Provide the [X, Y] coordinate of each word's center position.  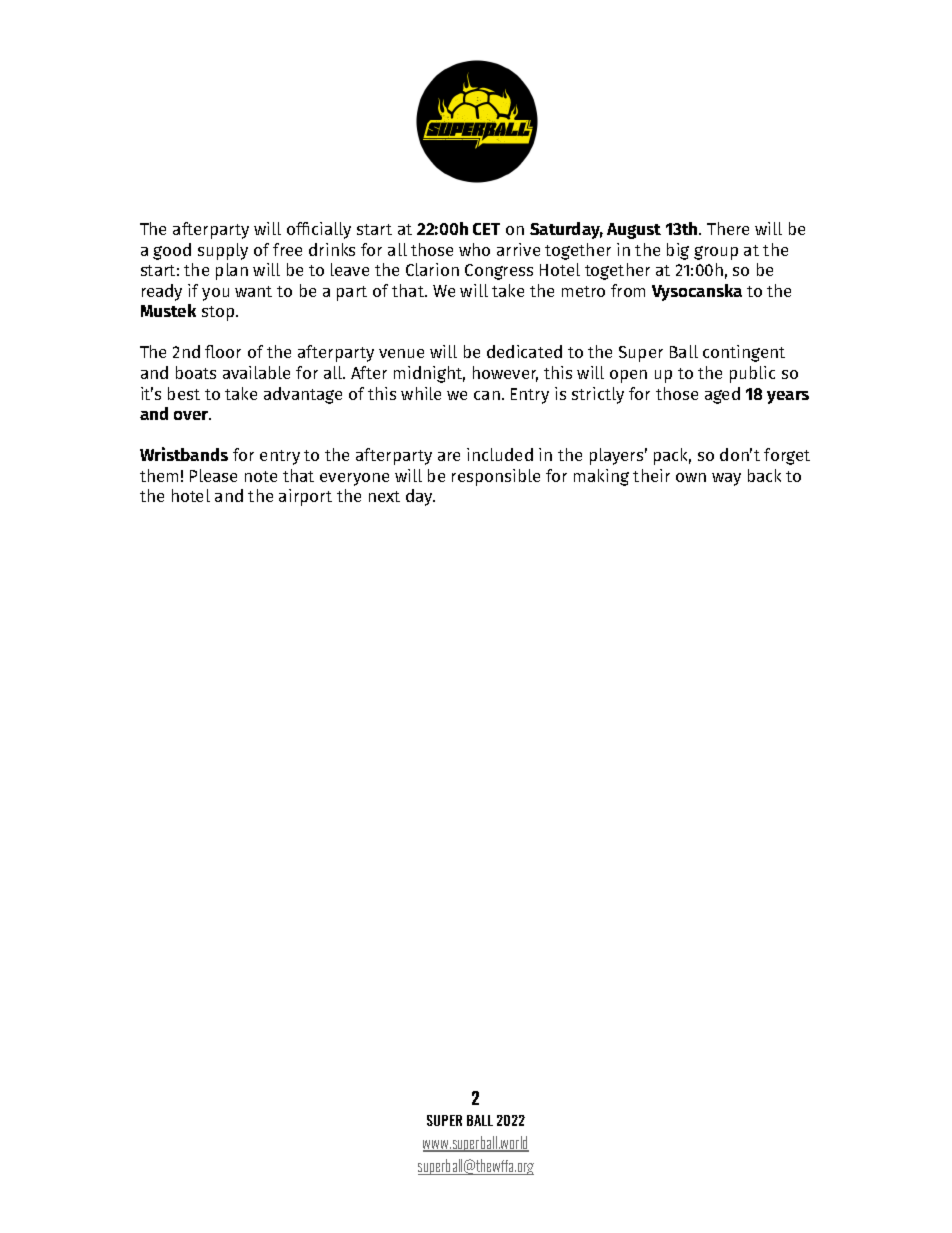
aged [722, 395]
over [192, 415]
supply [223, 251]
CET [486, 229]
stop [219, 313]
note [261, 476]
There [728, 228]
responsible [496, 477]
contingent [744, 353]
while [421, 393]
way [726, 479]
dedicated [524, 351]
